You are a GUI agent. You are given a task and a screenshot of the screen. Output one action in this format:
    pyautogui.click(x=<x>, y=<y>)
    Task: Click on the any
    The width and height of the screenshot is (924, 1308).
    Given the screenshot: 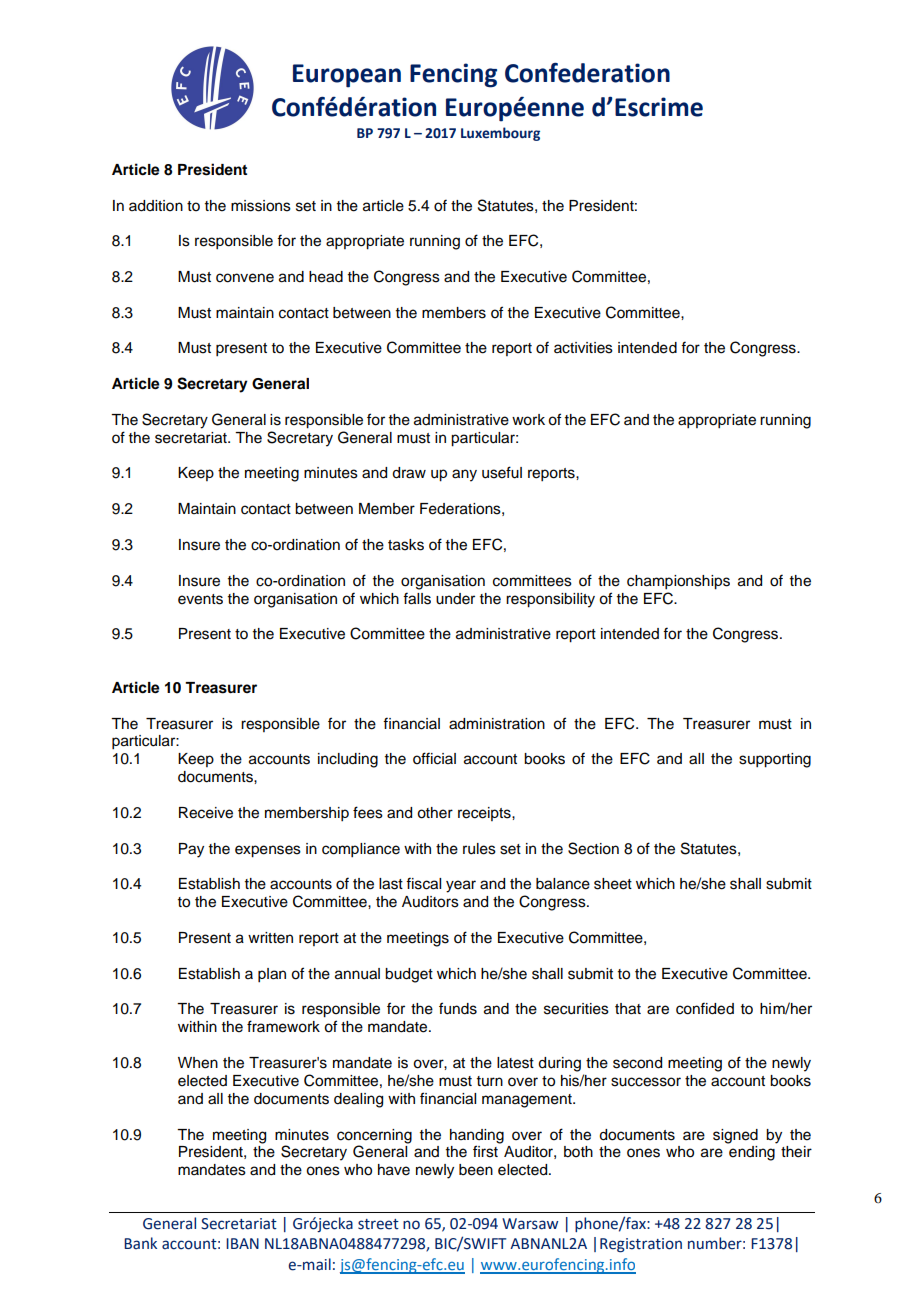 What is the action you would take?
    pyautogui.click(x=464, y=475)
